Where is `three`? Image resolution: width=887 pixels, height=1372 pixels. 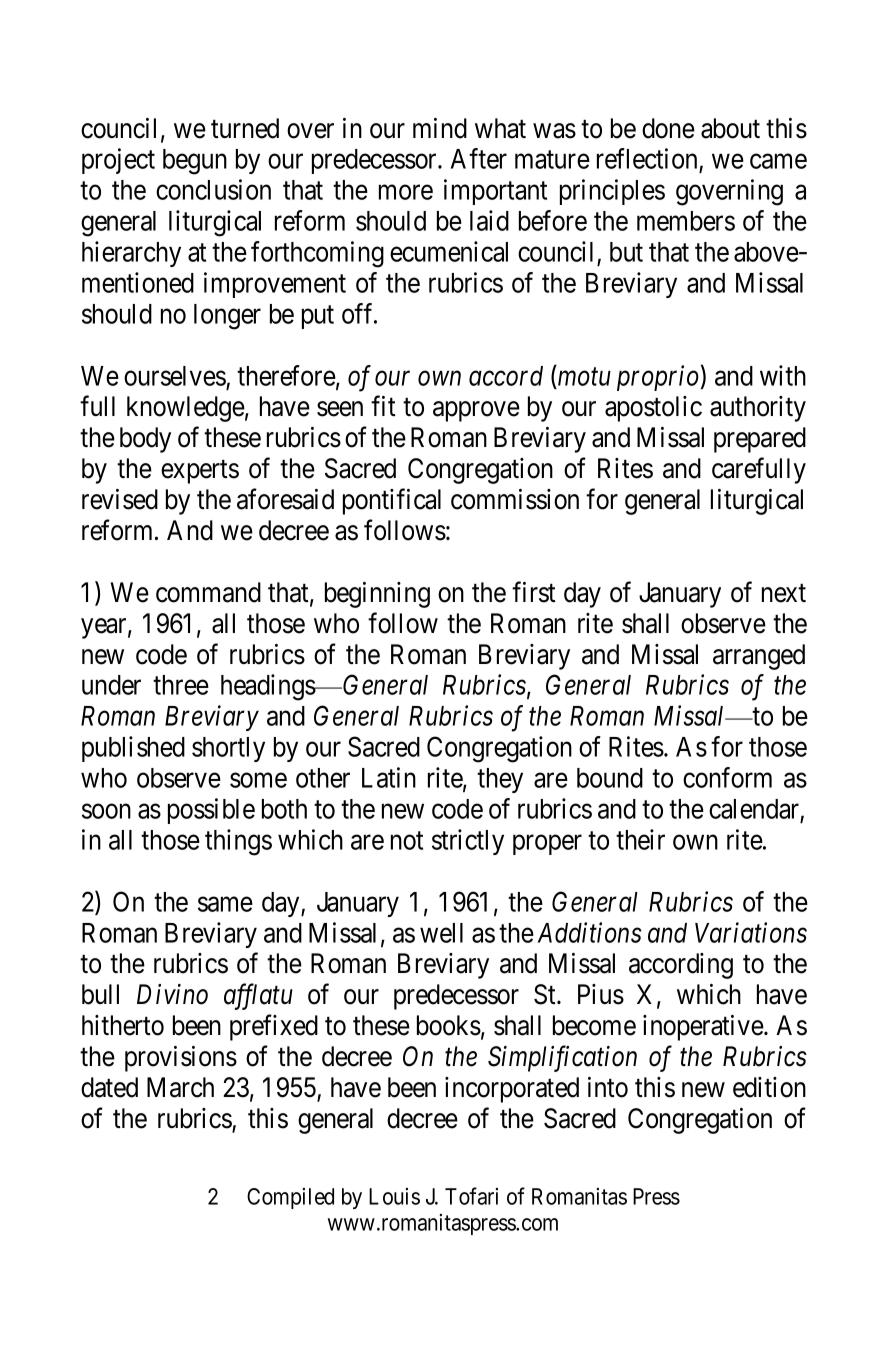 three is located at coordinates (181, 685).
